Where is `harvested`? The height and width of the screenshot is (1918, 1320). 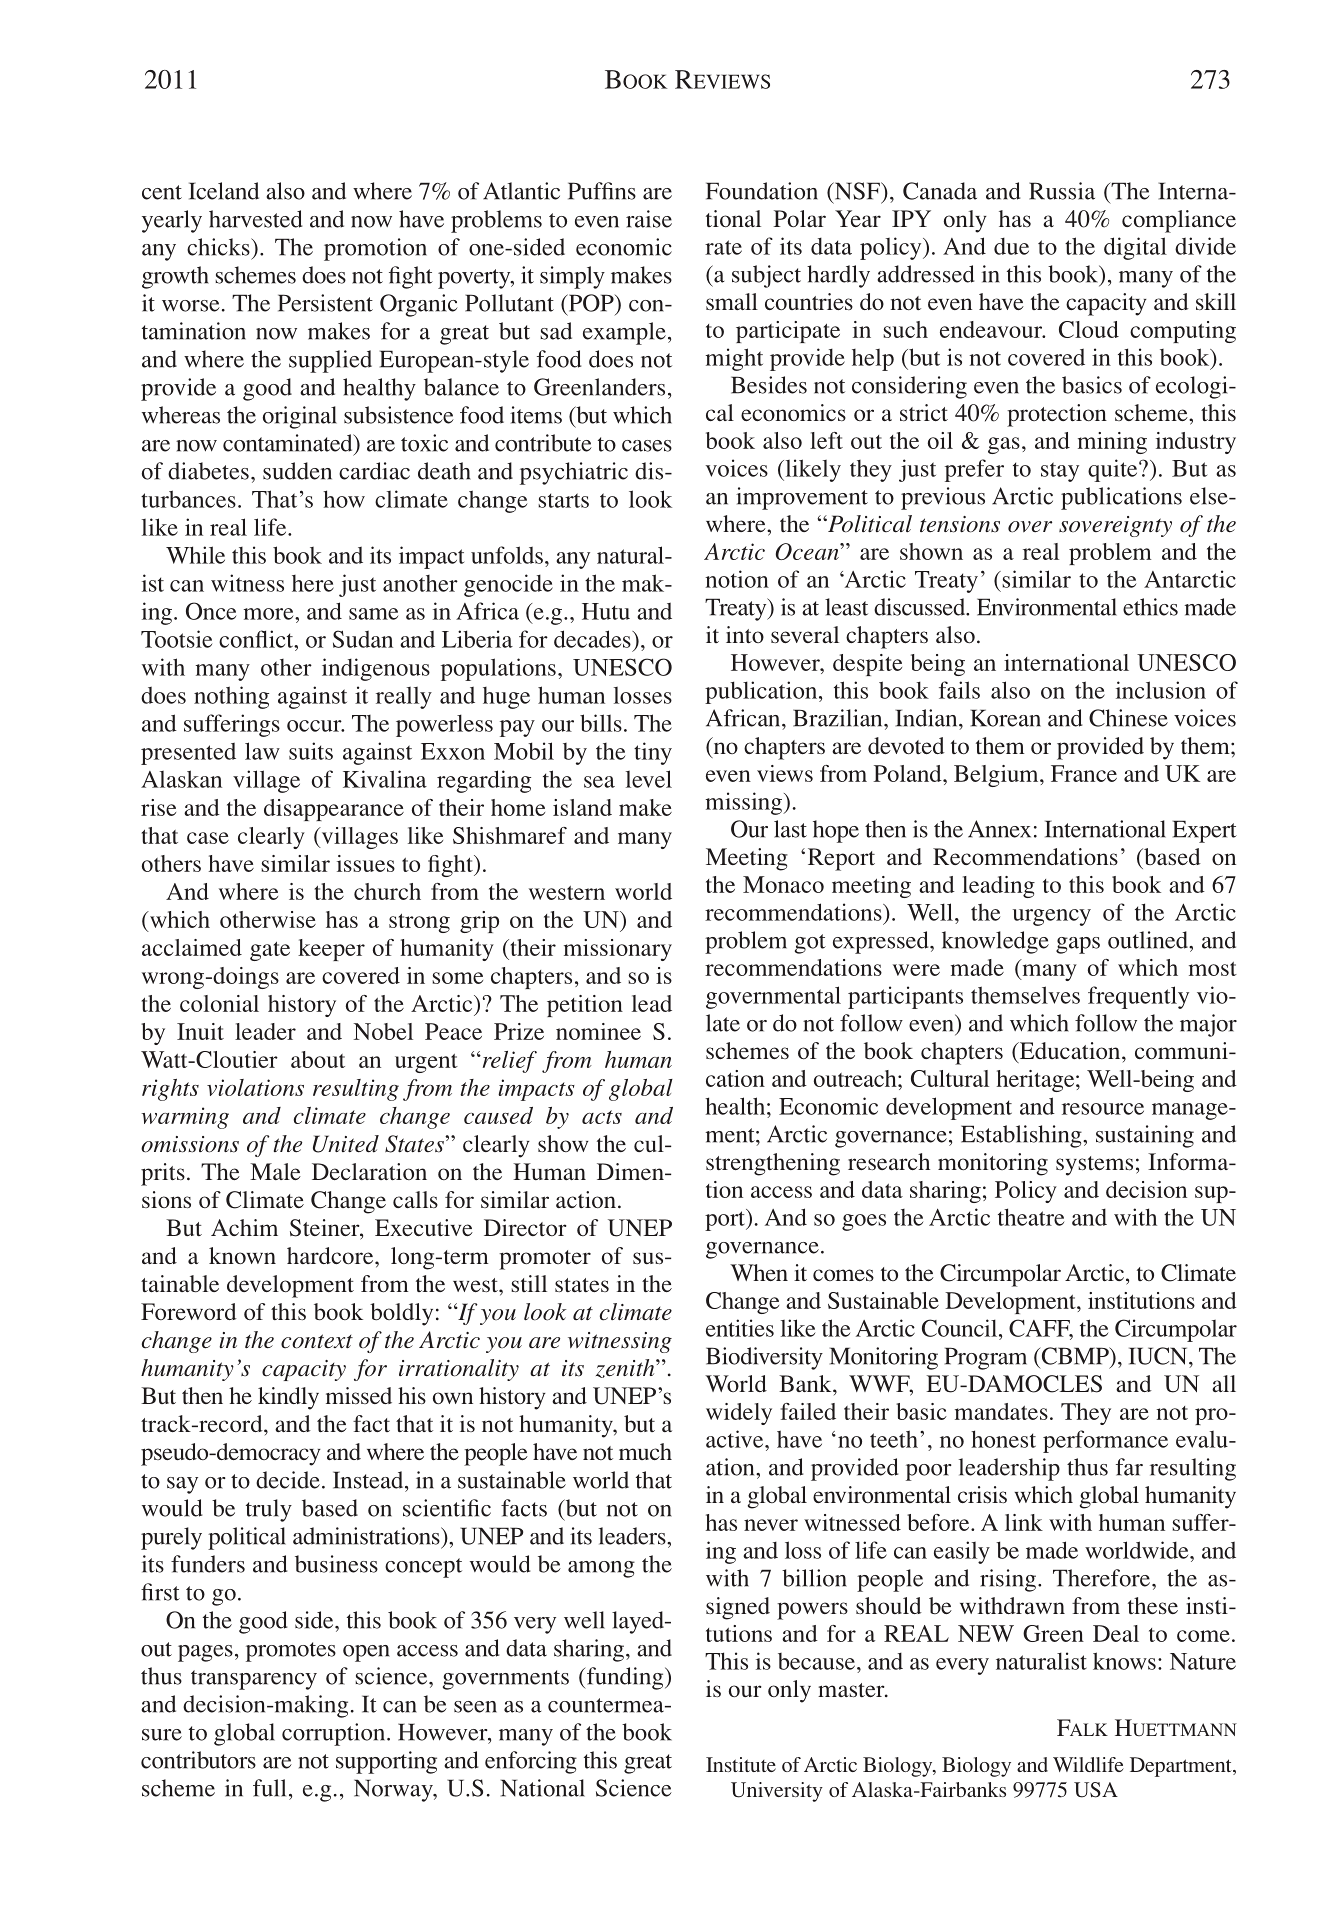
harvested is located at coordinates (255, 219).
